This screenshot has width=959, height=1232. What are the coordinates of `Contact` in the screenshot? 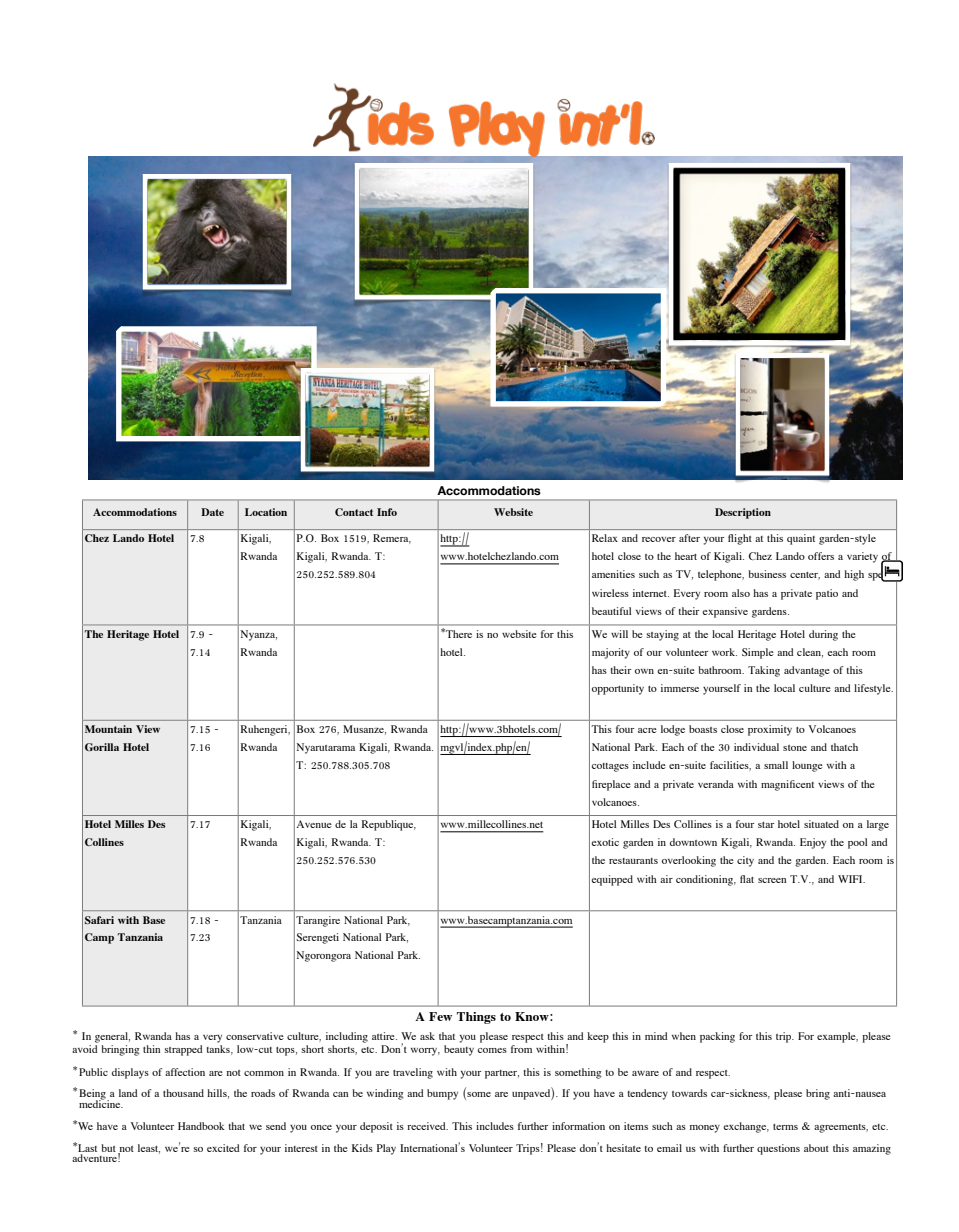 It's located at (354, 512).
